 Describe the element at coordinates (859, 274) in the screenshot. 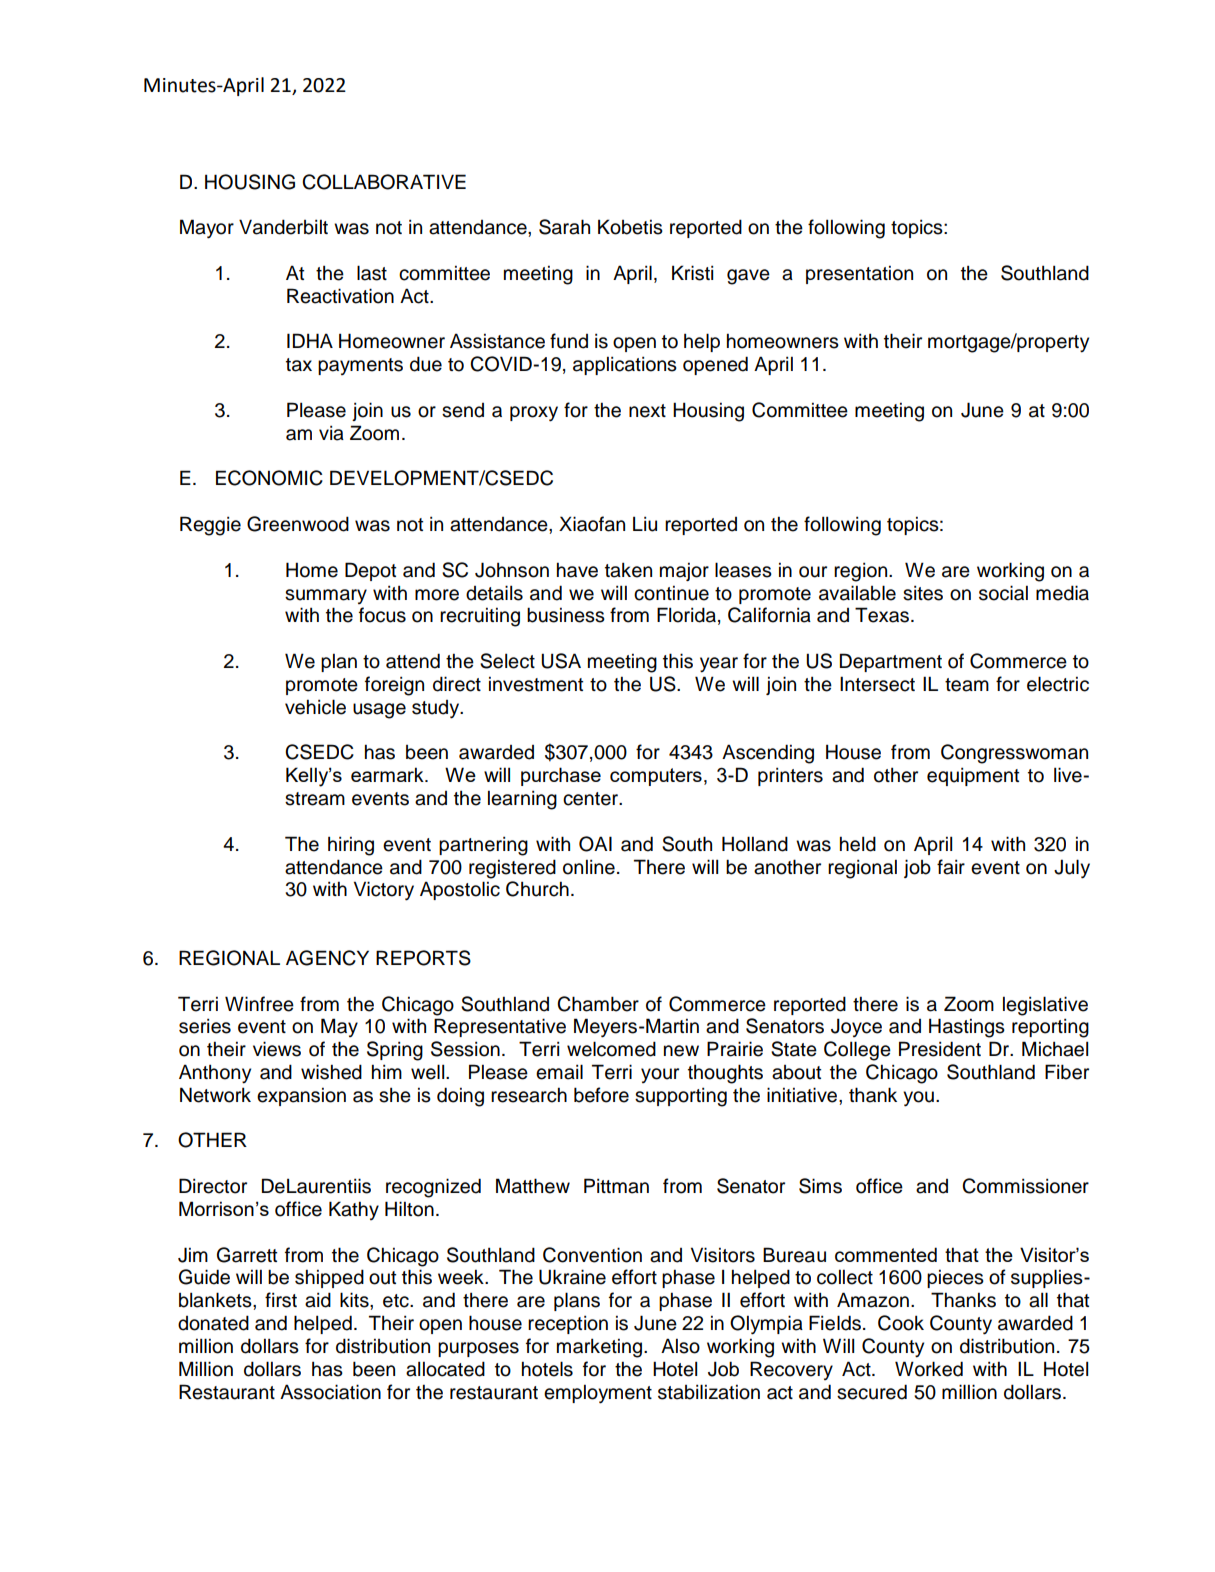

I see `presentation` at that location.
